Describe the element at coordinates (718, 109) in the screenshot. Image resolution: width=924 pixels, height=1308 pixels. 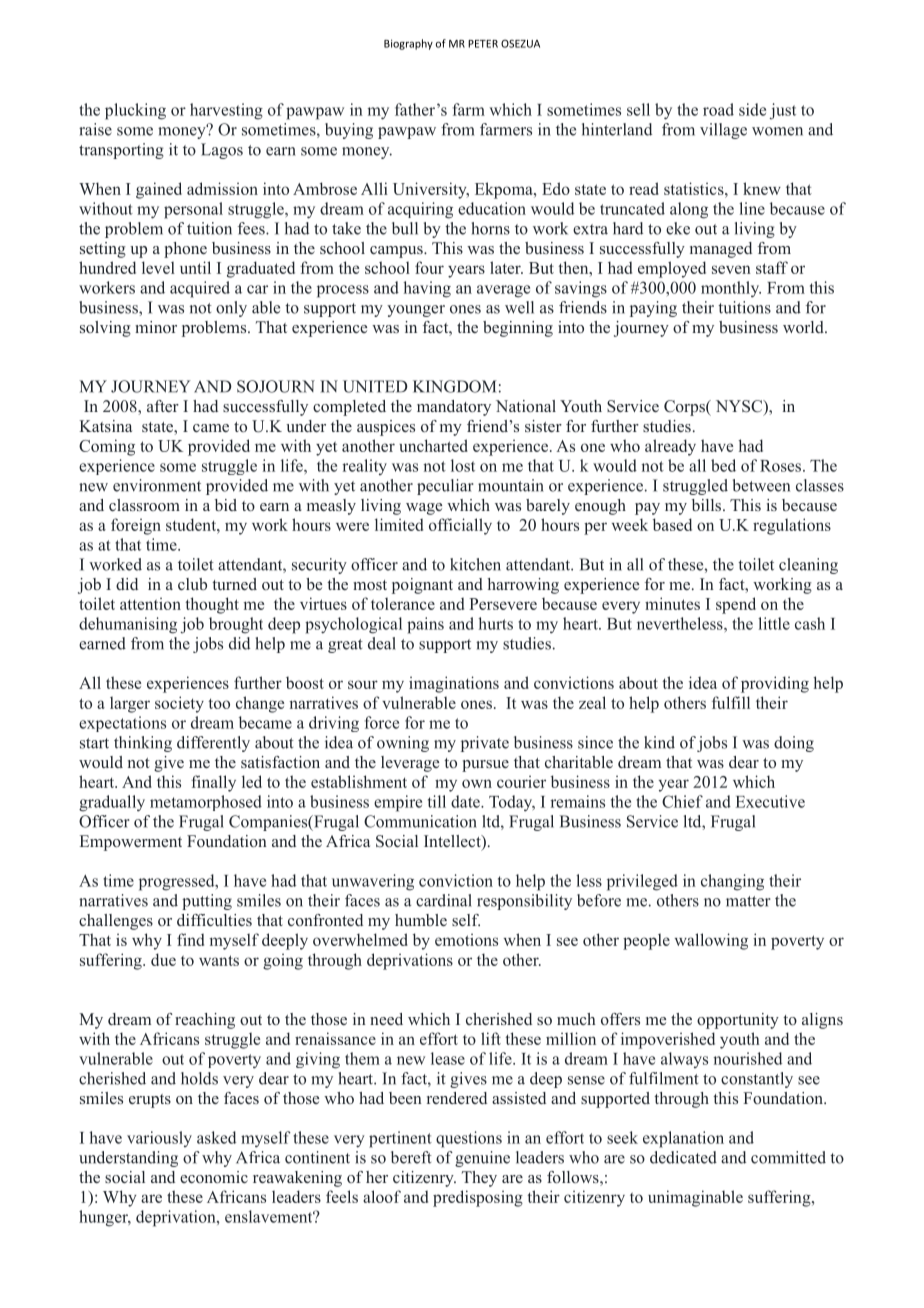
I see `road` at that location.
